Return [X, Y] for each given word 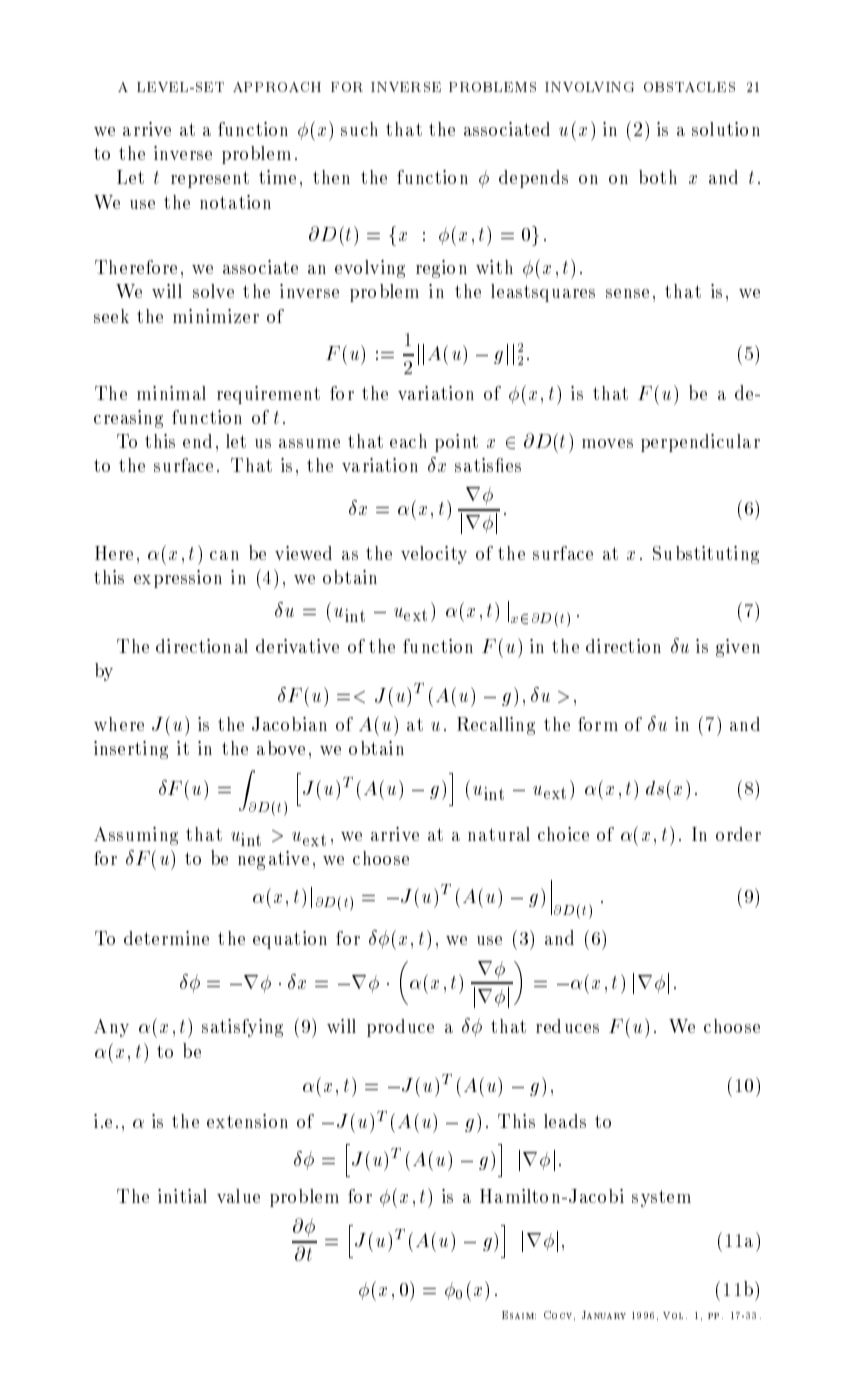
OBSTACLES [689, 87]
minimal [171, 393]
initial [182, 1196]
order [738, 834]
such [359, 129]
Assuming [136, 836]
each [408, 441]
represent [210, 179]
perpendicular [700, 443]
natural [499, 834]
